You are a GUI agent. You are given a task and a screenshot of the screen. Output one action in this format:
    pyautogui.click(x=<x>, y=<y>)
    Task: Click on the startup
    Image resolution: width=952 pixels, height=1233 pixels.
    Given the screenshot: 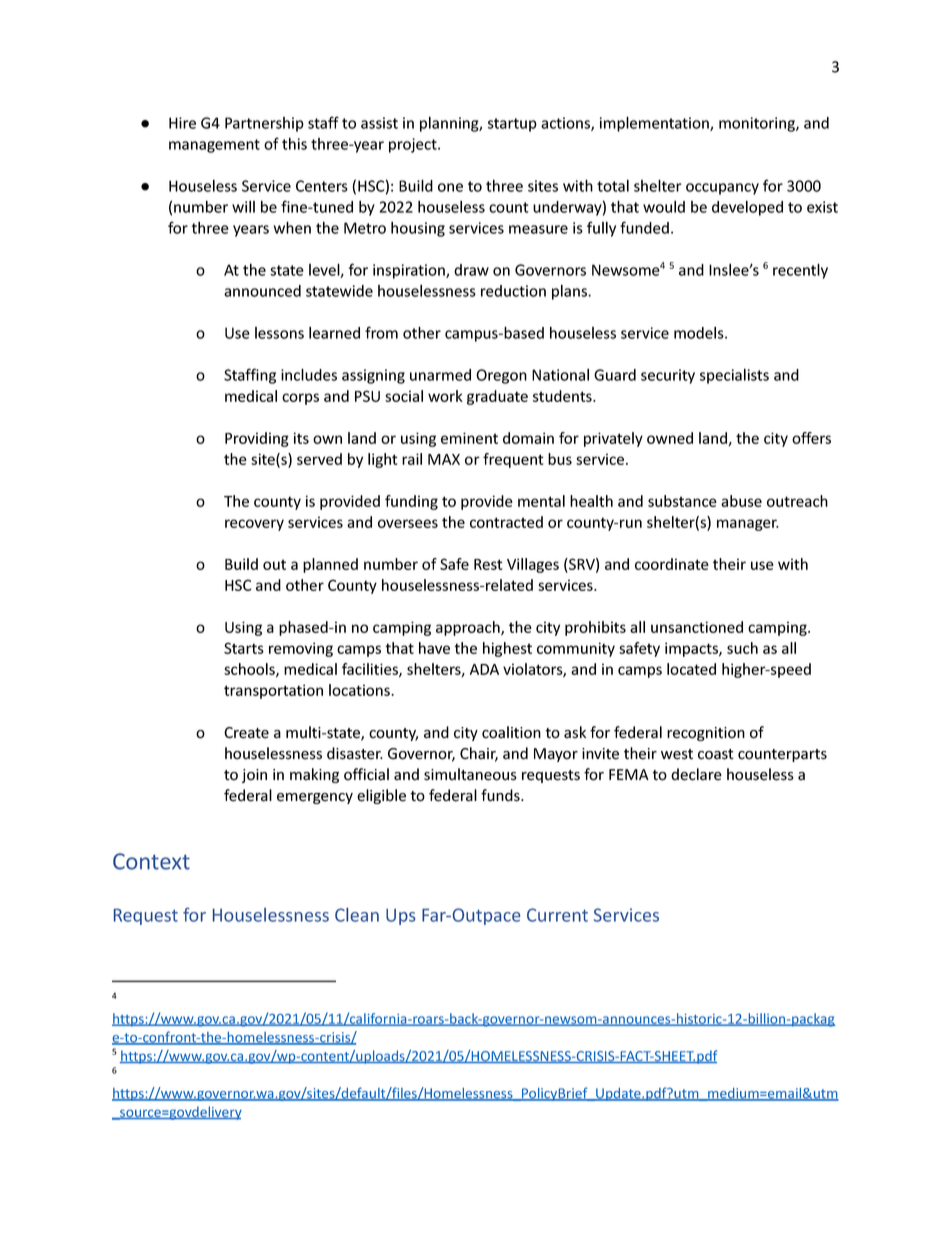 What is the action you would take?
    pyautogui.click(x=512, y=125)
